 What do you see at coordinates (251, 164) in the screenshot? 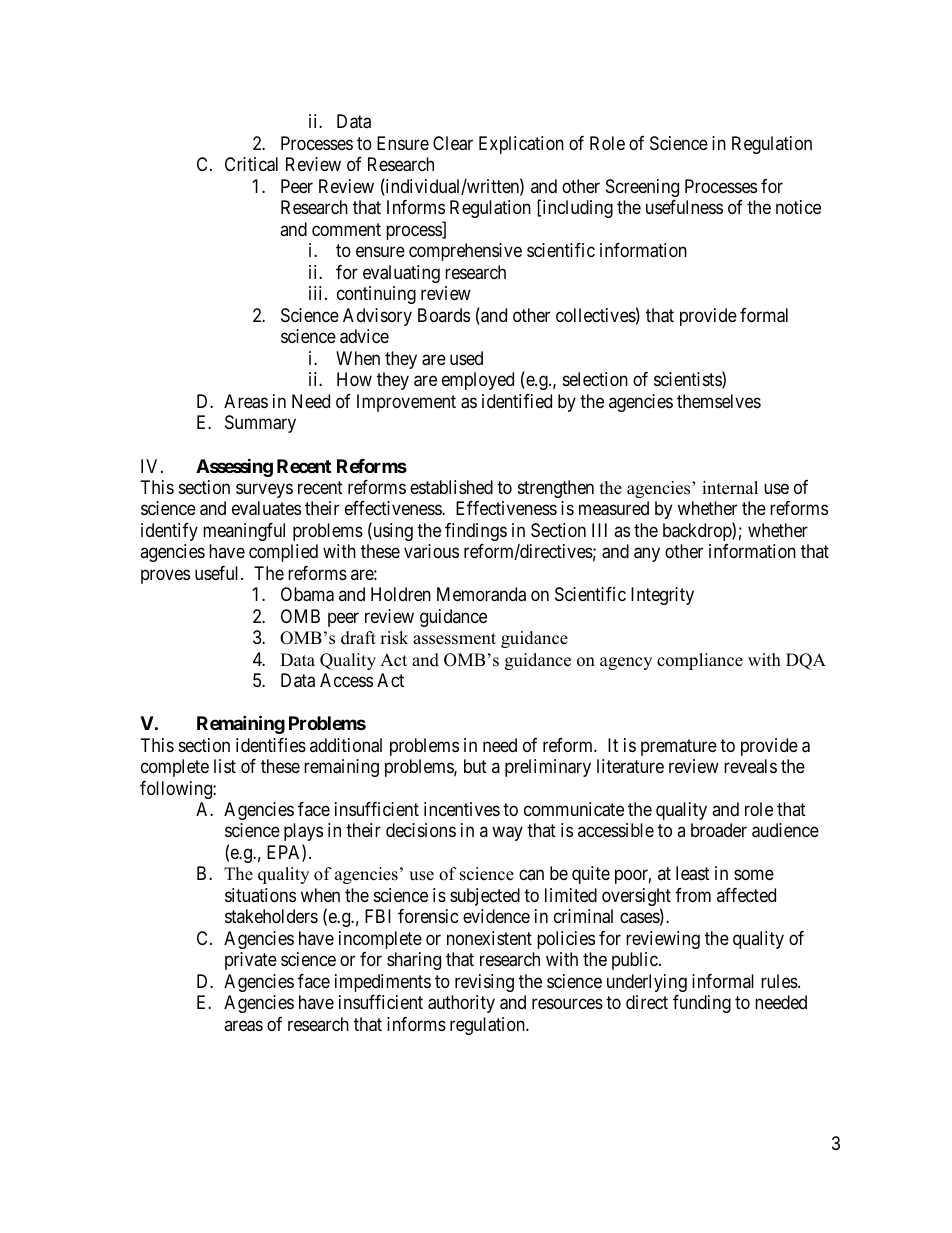
I see `Critical` at bounding box center [251, 164].
